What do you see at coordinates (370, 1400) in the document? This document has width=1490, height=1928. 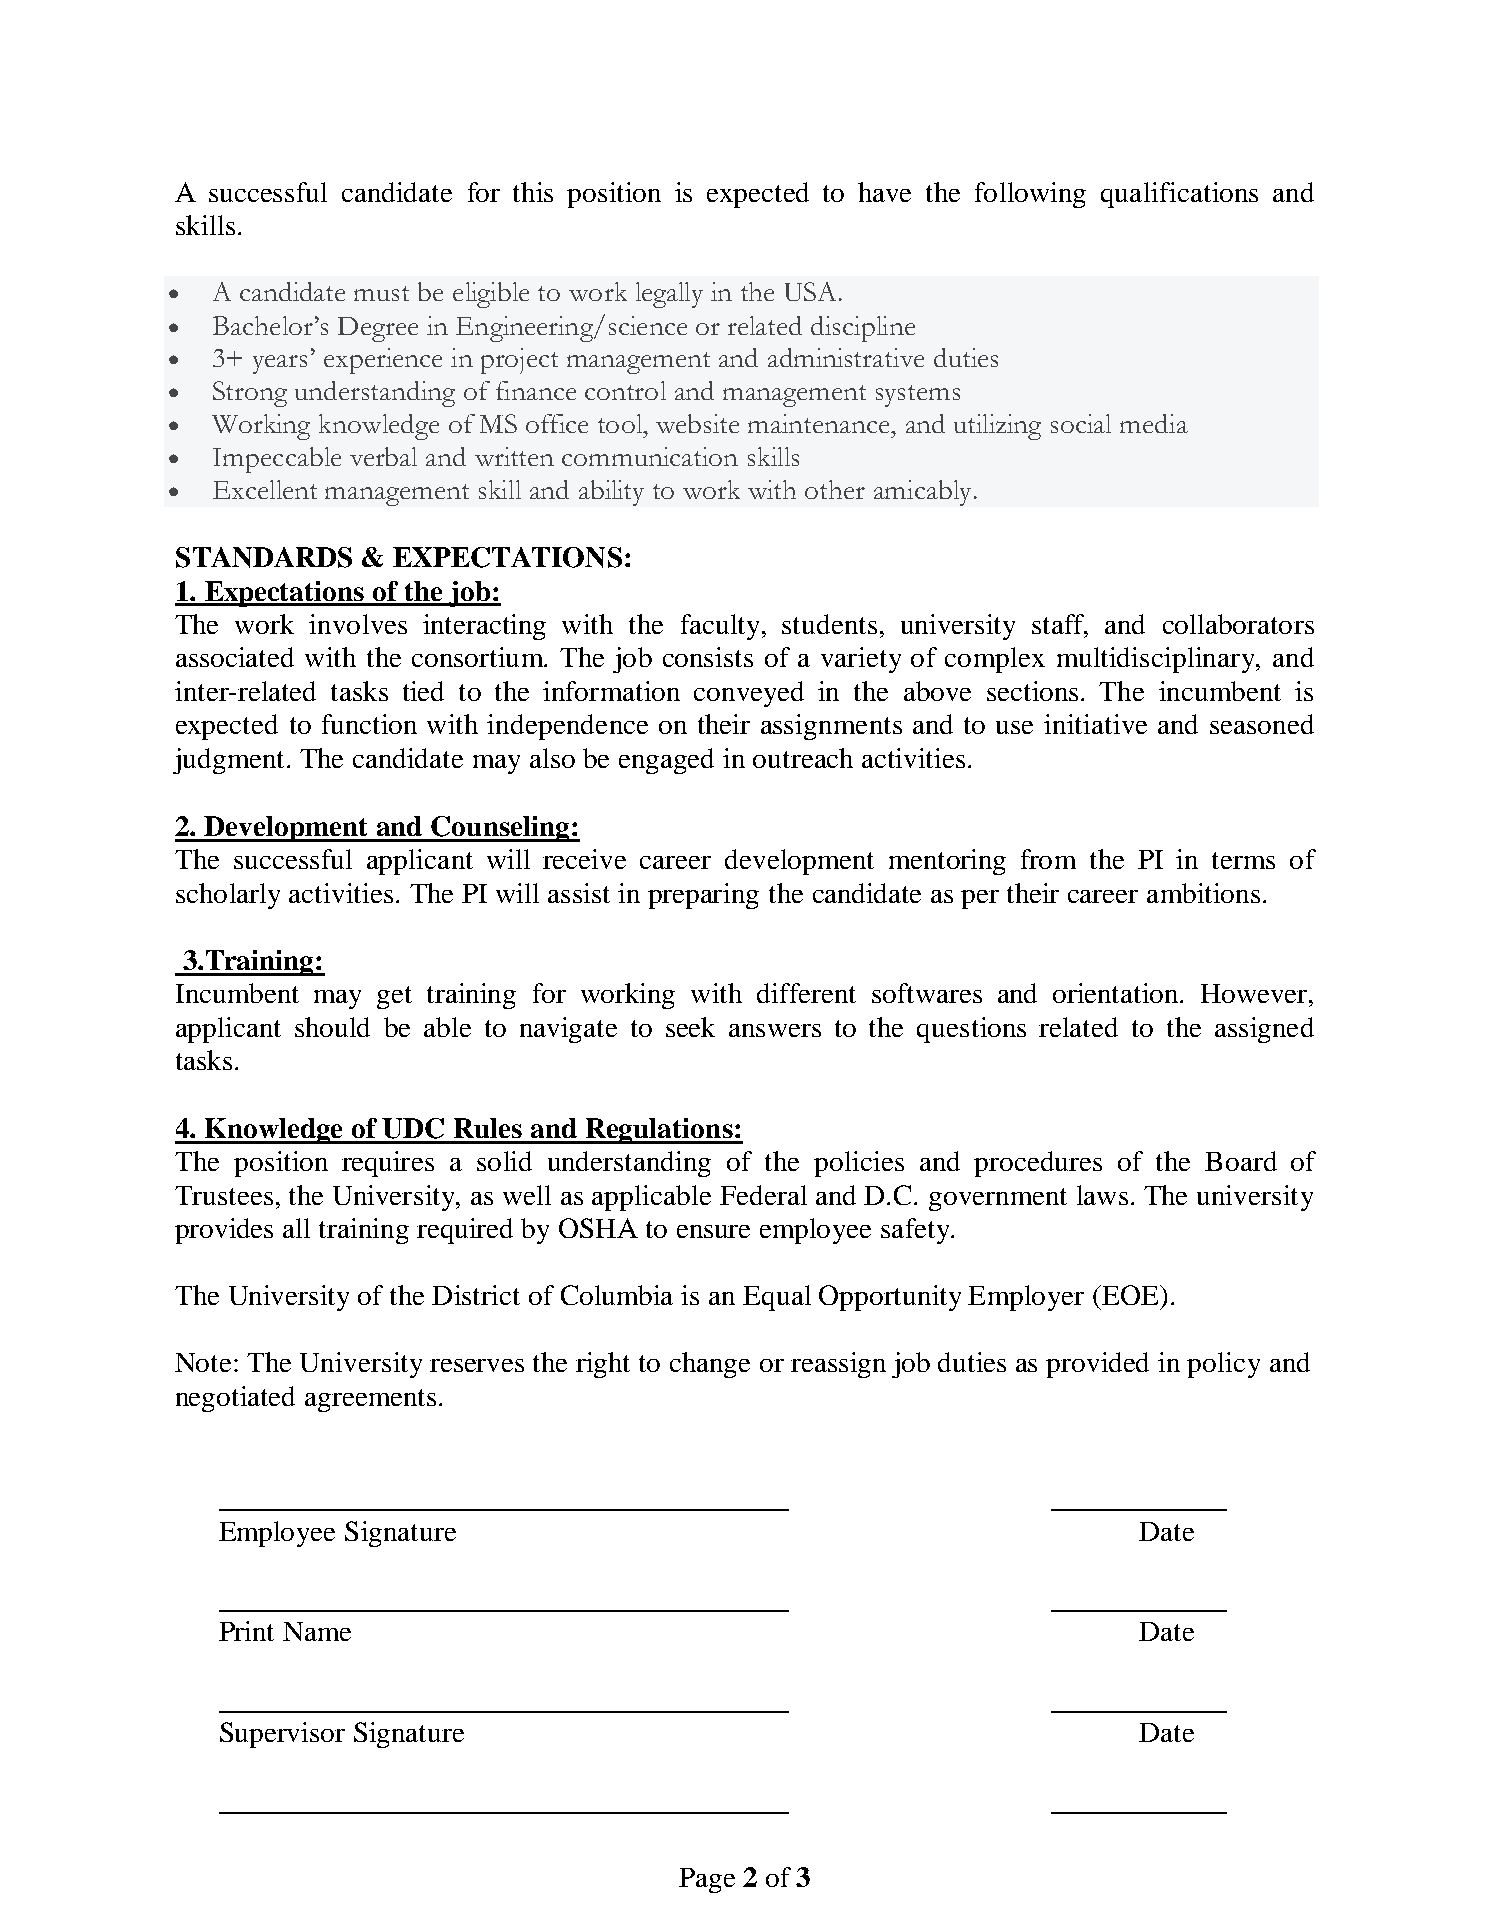 I see `agreements` at bounding box center [370, 1400].
